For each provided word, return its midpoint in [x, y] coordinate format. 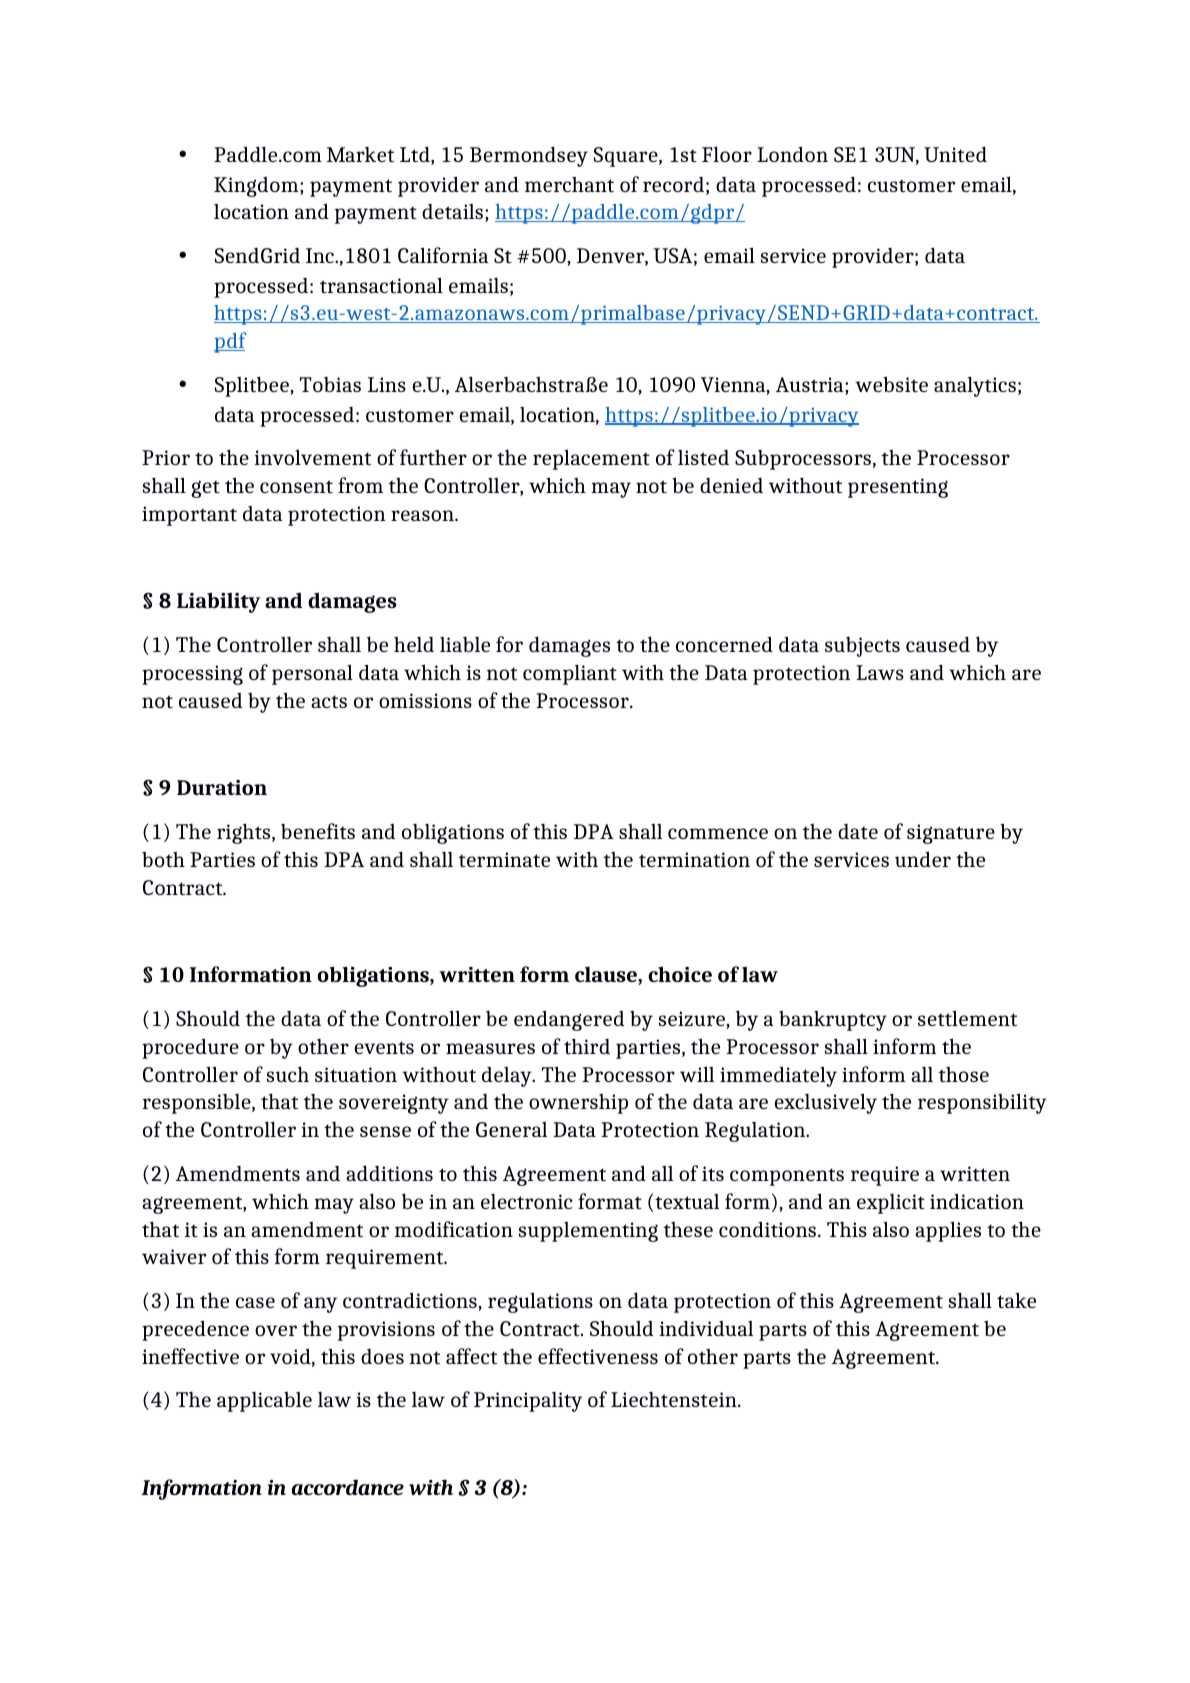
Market [360, 154]
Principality [528, 1402]
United [955, 154]
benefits [318, 831]
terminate [504, 859]
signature [951, 834]
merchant [569, 184]
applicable [264, 1402]
